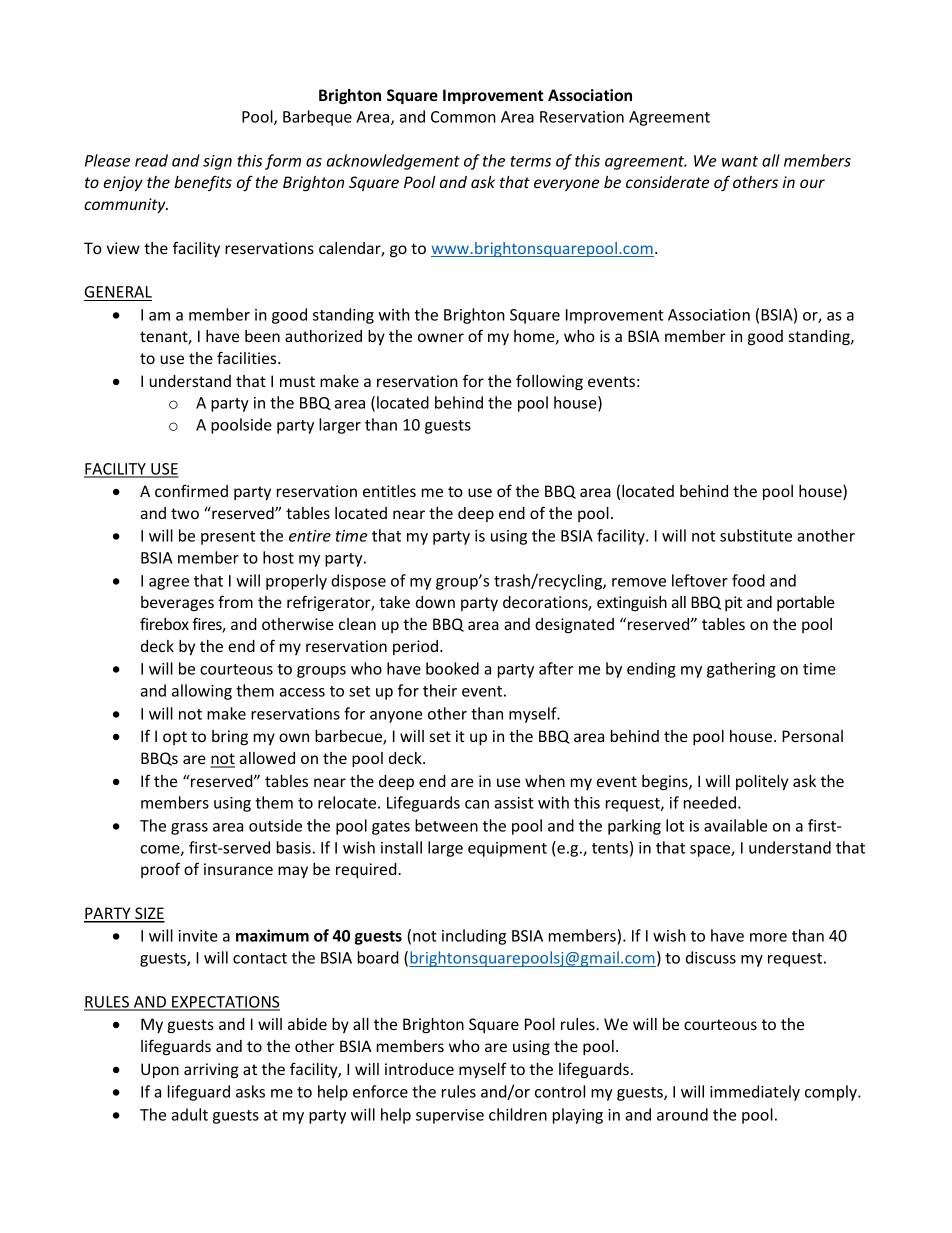 Image resolution: width=952 pixels, height=1233 pixels. Describe the element at coordinates (740, 161) in the document. I see `want` at that location.
